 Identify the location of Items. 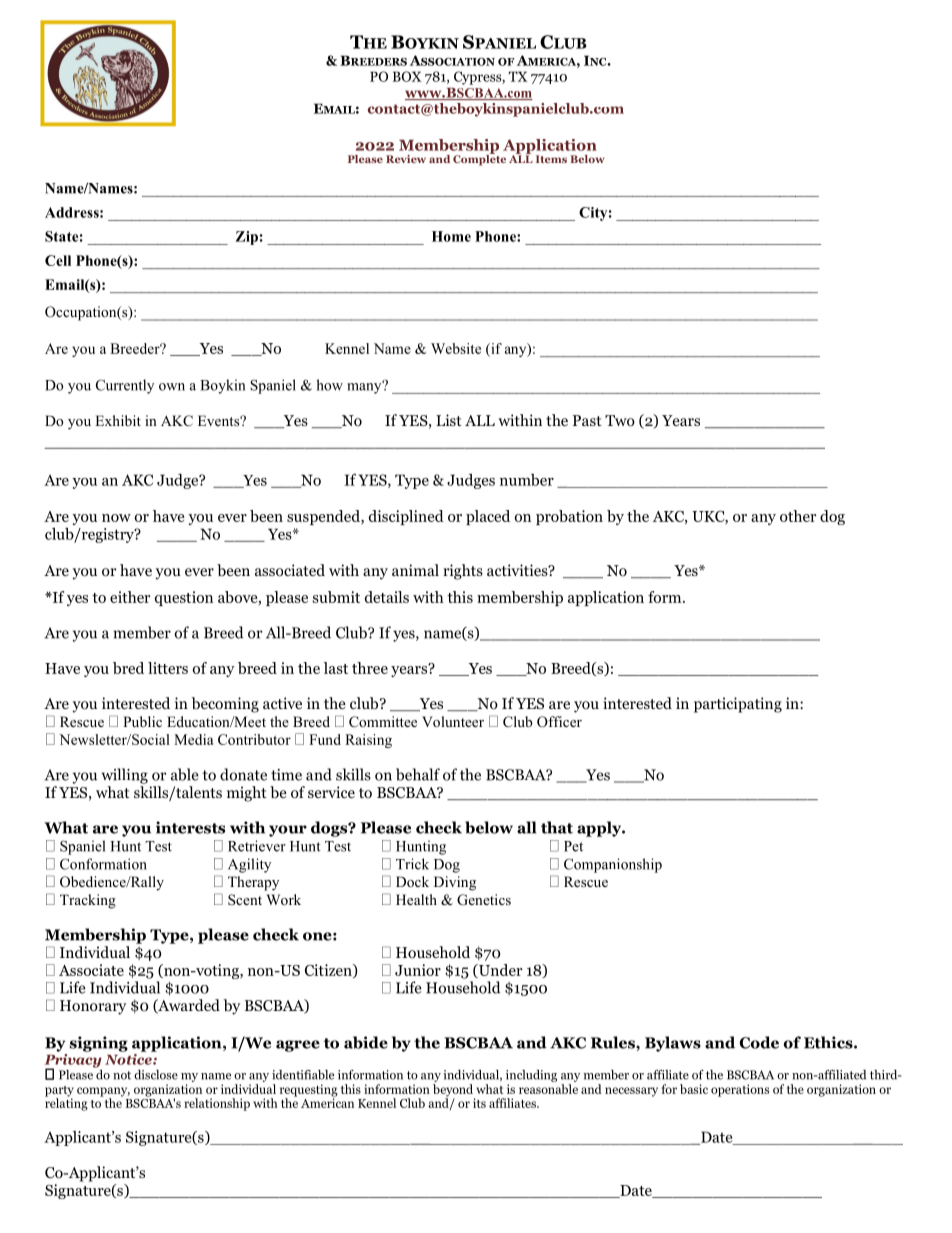
(551, 159).
